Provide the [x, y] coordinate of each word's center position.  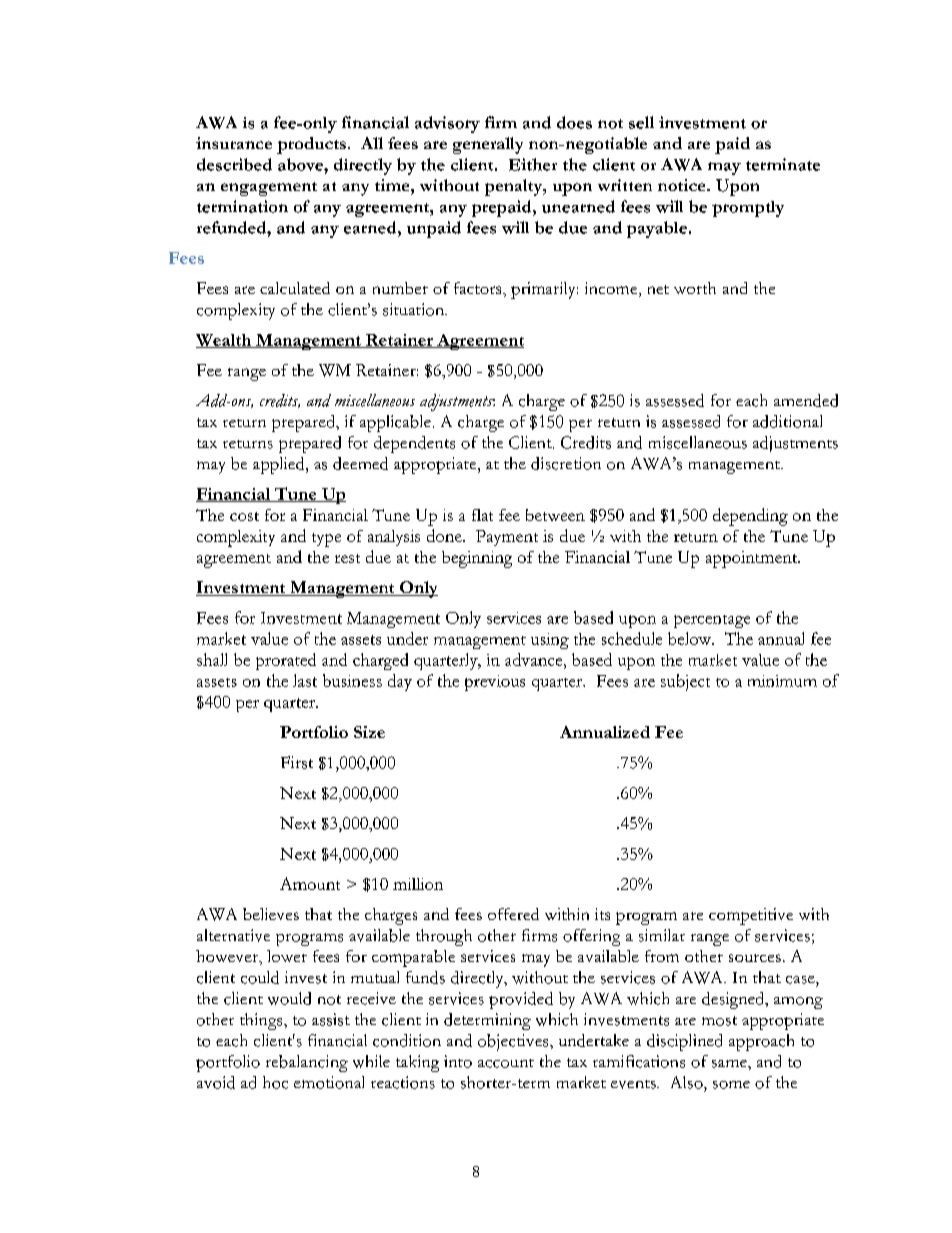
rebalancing [307, 1063]
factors [479, 288]
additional [787, 421]
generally [488, 145]
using [550, 641]
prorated [286, 661]
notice [683, 185]
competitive [751, 916]
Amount [310, 883]
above [301, 164]
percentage [712, 621]
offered [513, 914]
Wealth [225, 341]
